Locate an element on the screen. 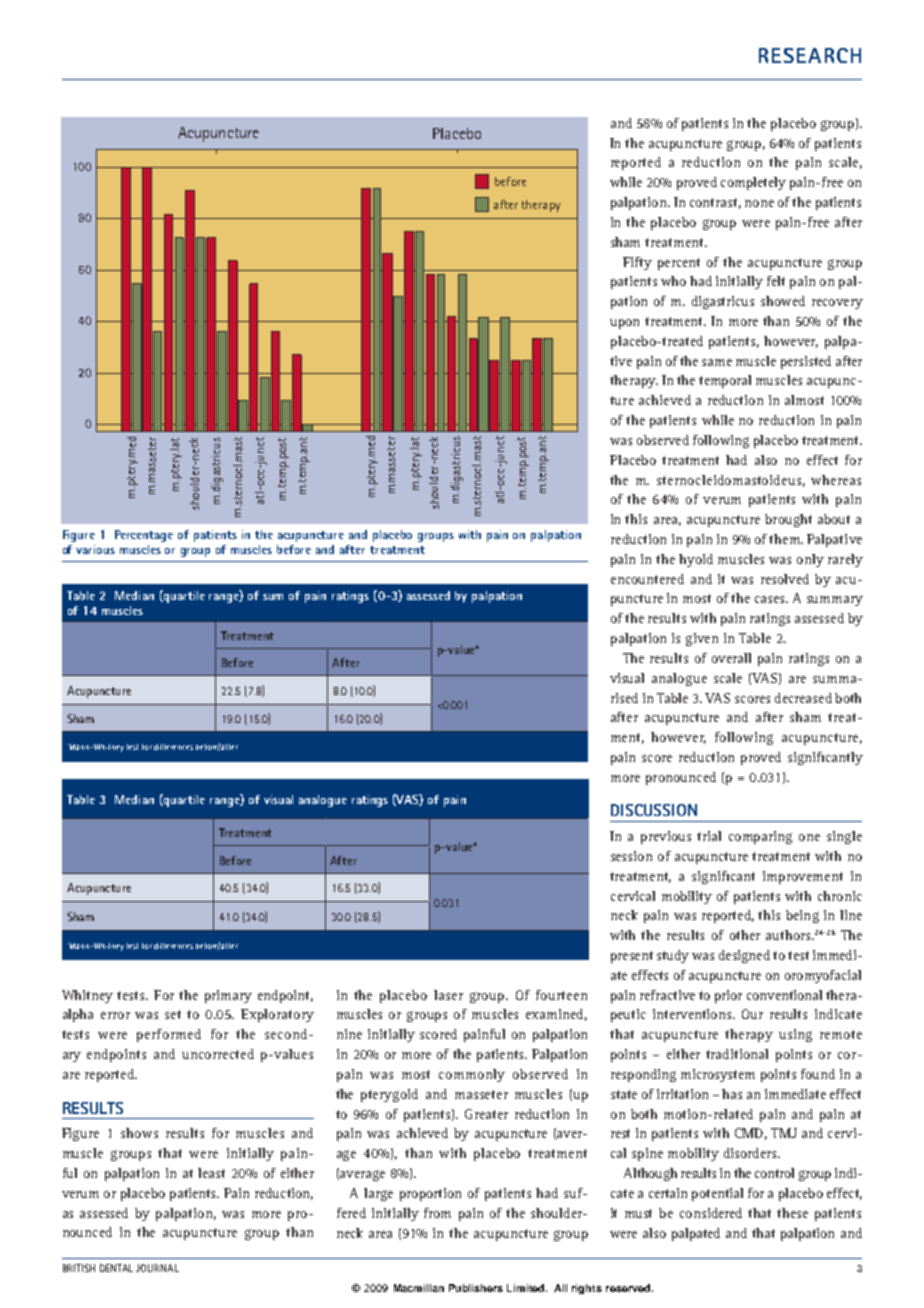 The width and height of the screenshot is (924, 1308). comparing is located at coordinates (760, 837).
